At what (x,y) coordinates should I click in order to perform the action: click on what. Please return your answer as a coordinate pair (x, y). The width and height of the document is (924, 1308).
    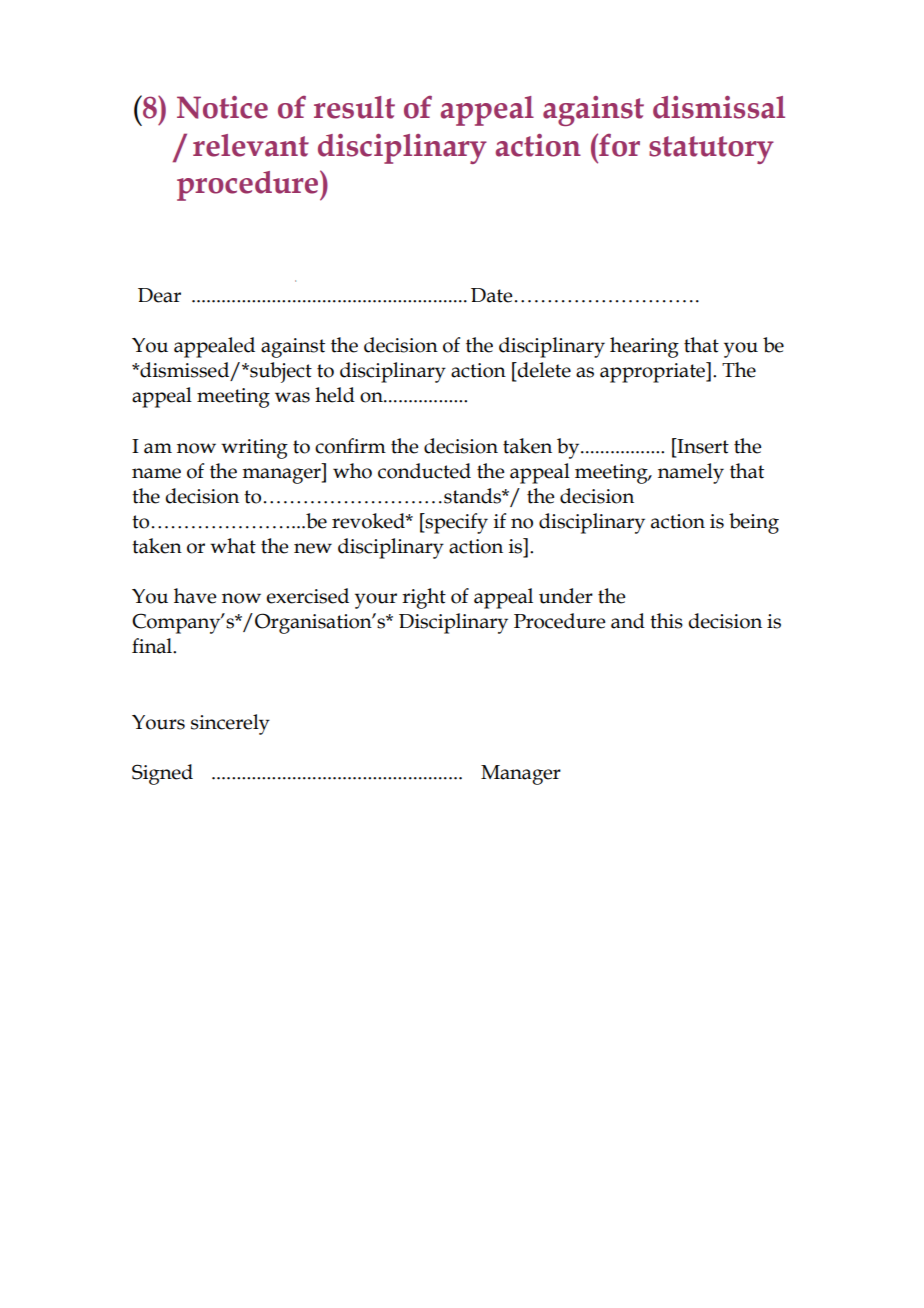
    Looking at the image, I should click on (233, 546).
